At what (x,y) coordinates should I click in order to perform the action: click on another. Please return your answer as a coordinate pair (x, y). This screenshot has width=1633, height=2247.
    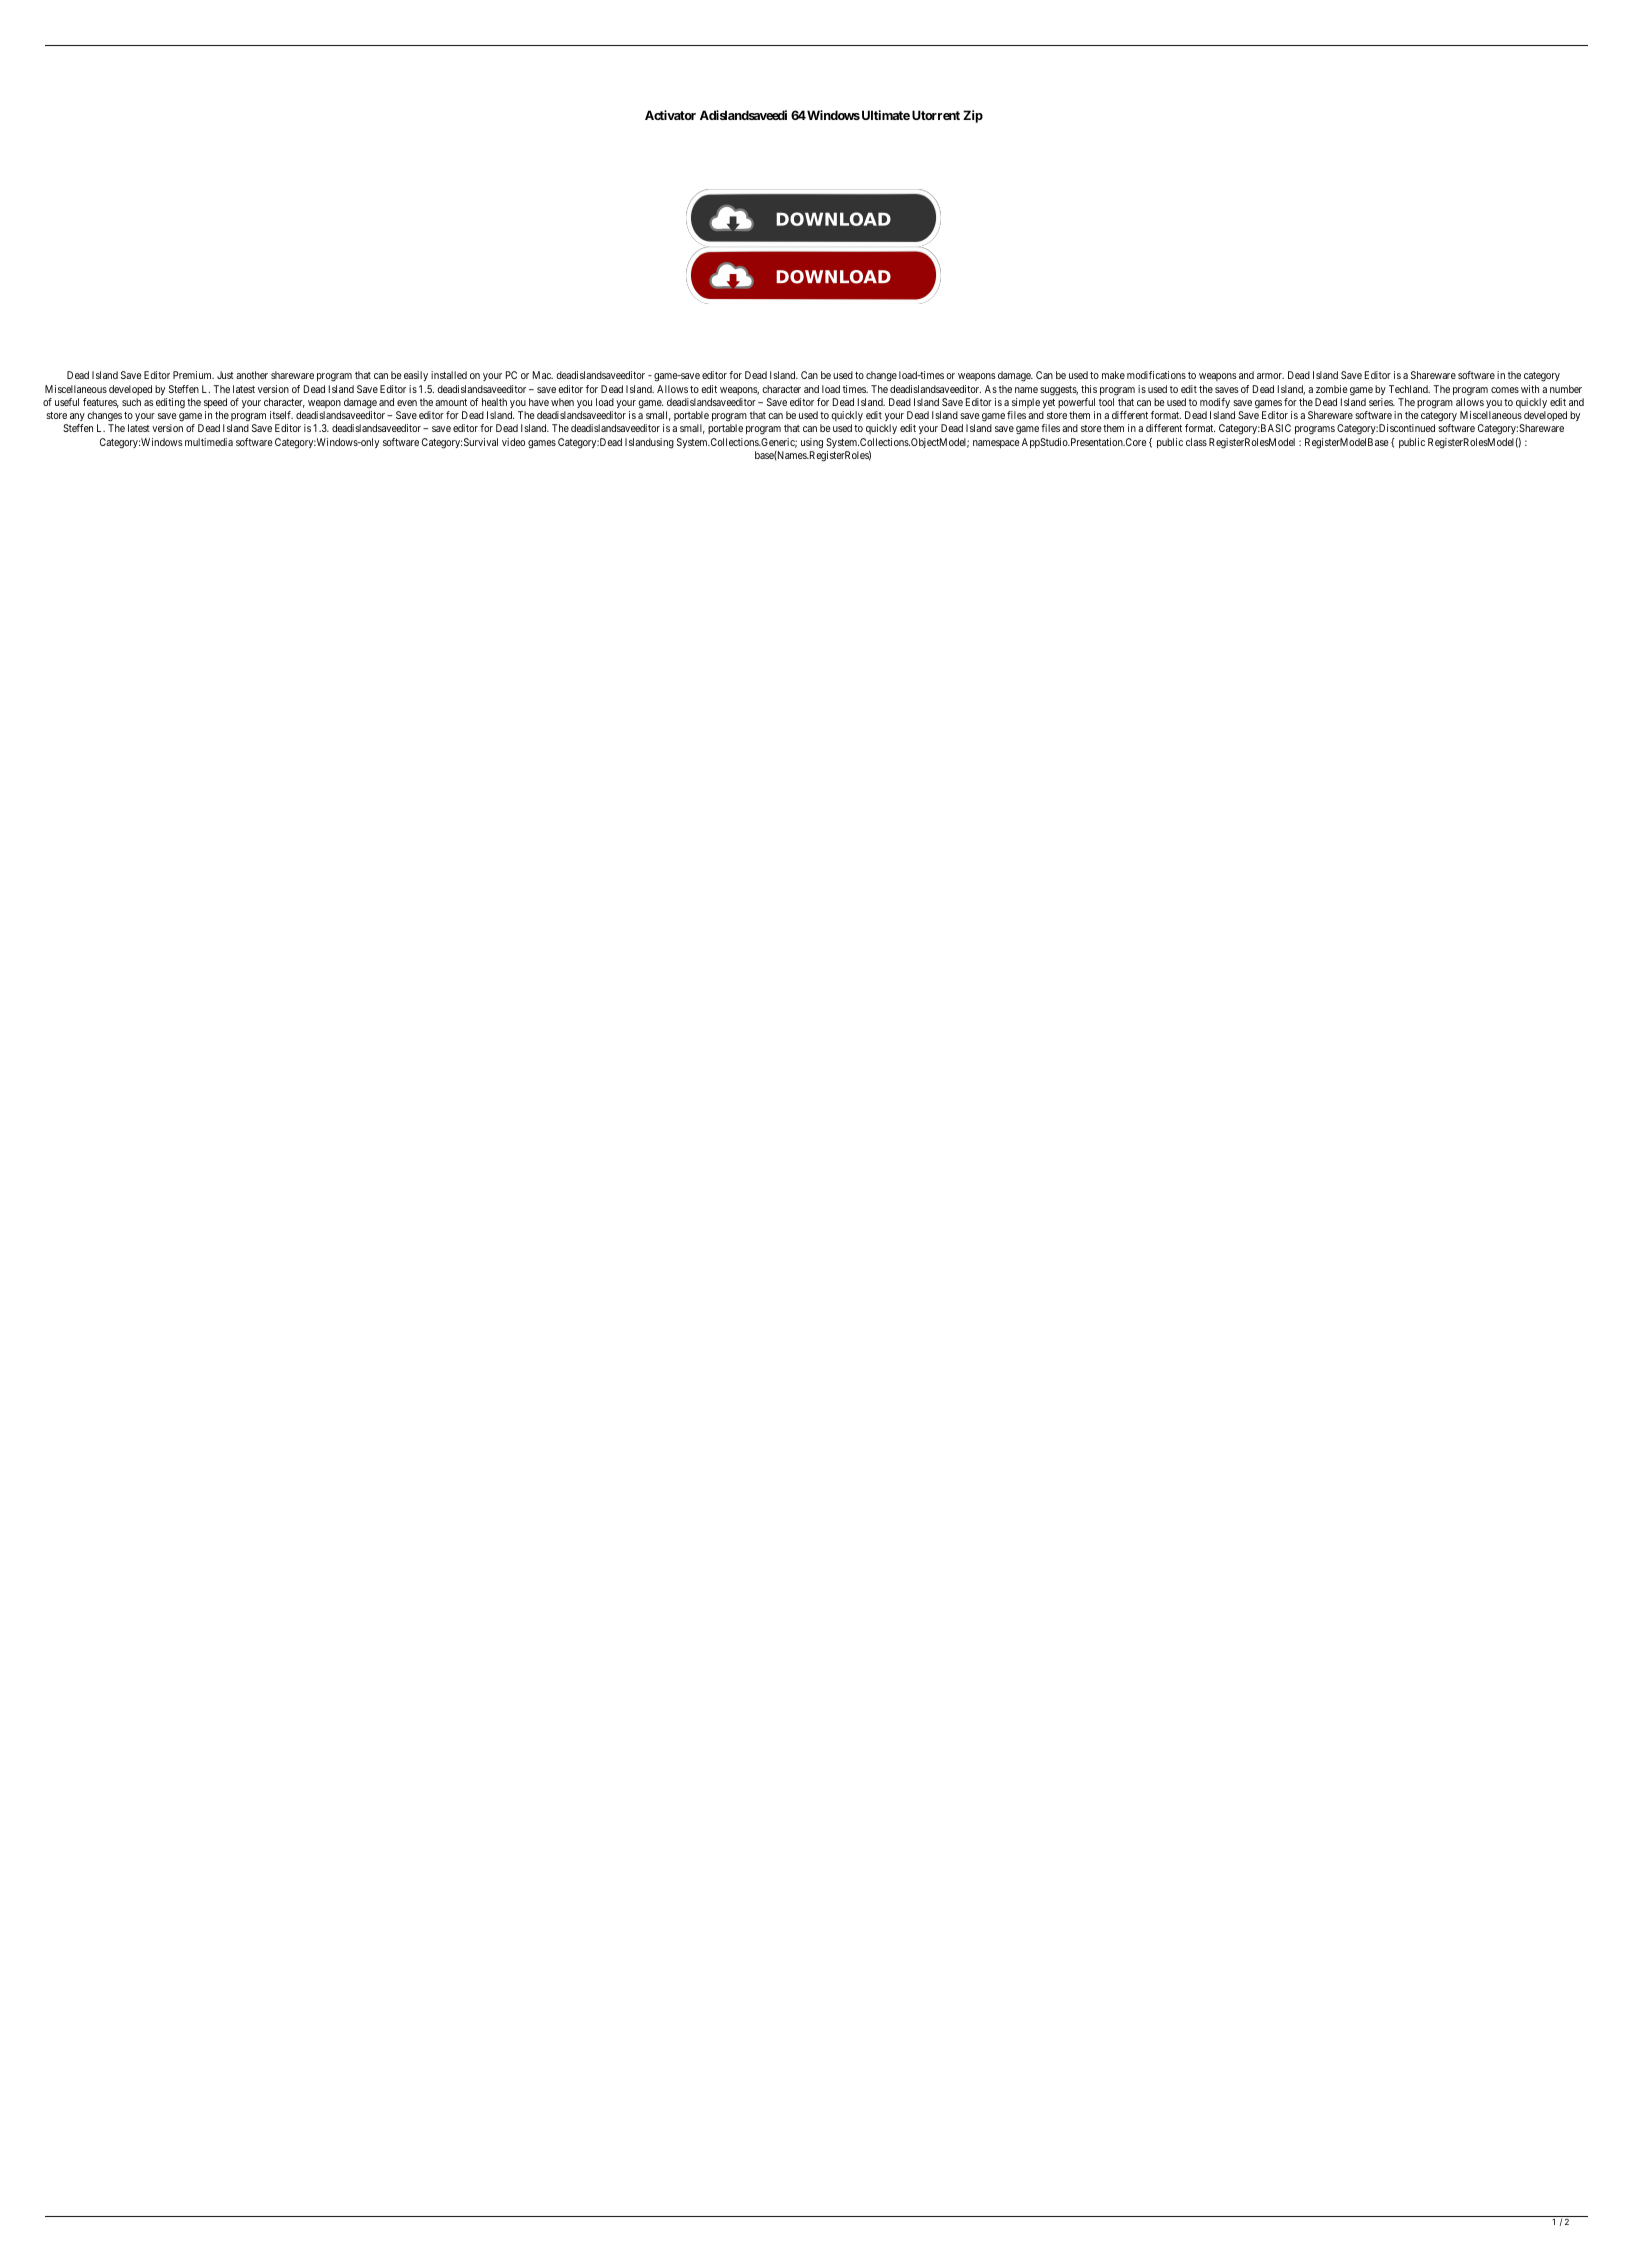
    Looking at the image, I should click on (252, 375).
